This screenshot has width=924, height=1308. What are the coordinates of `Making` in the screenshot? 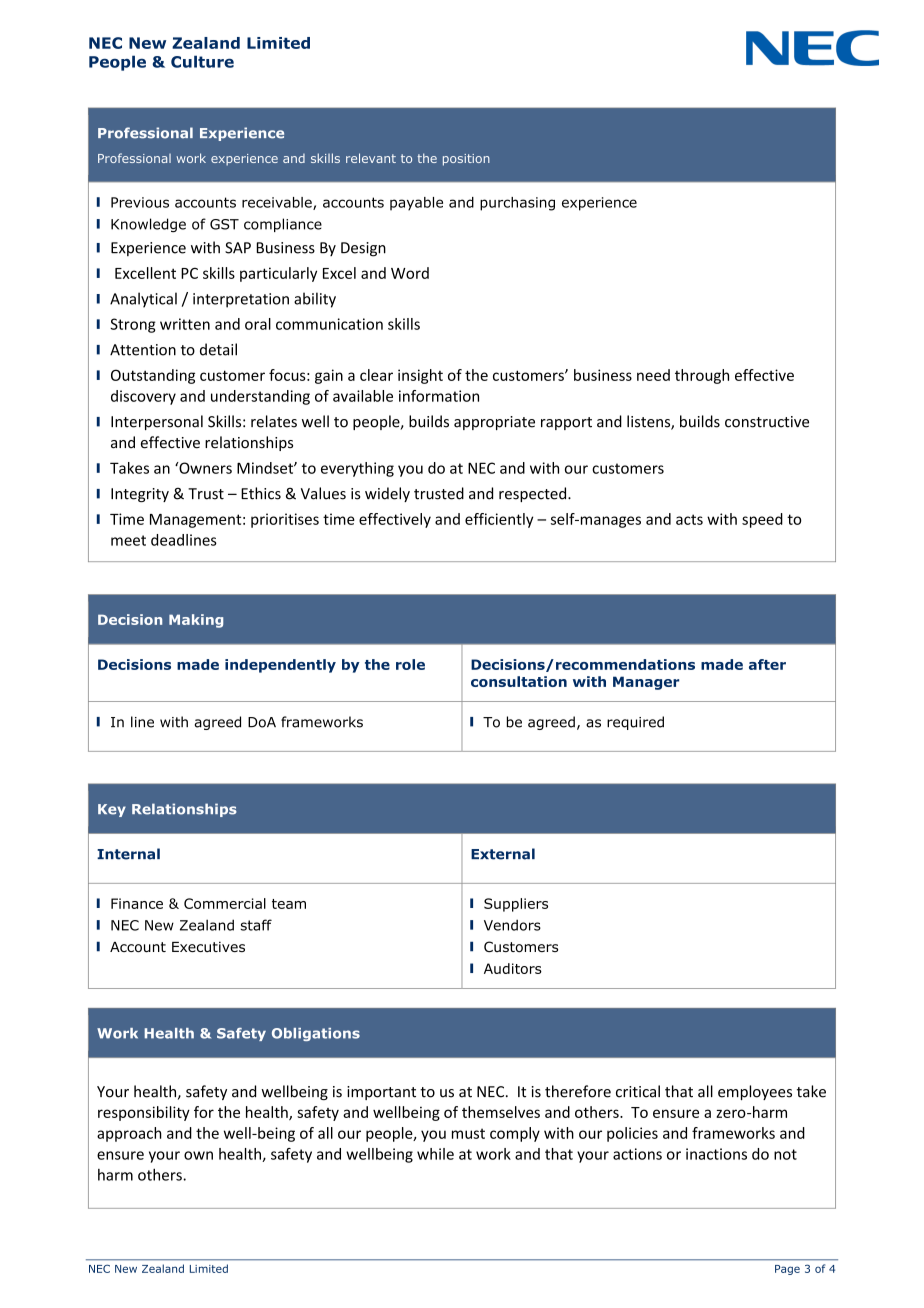 It's located at (196, 621).
